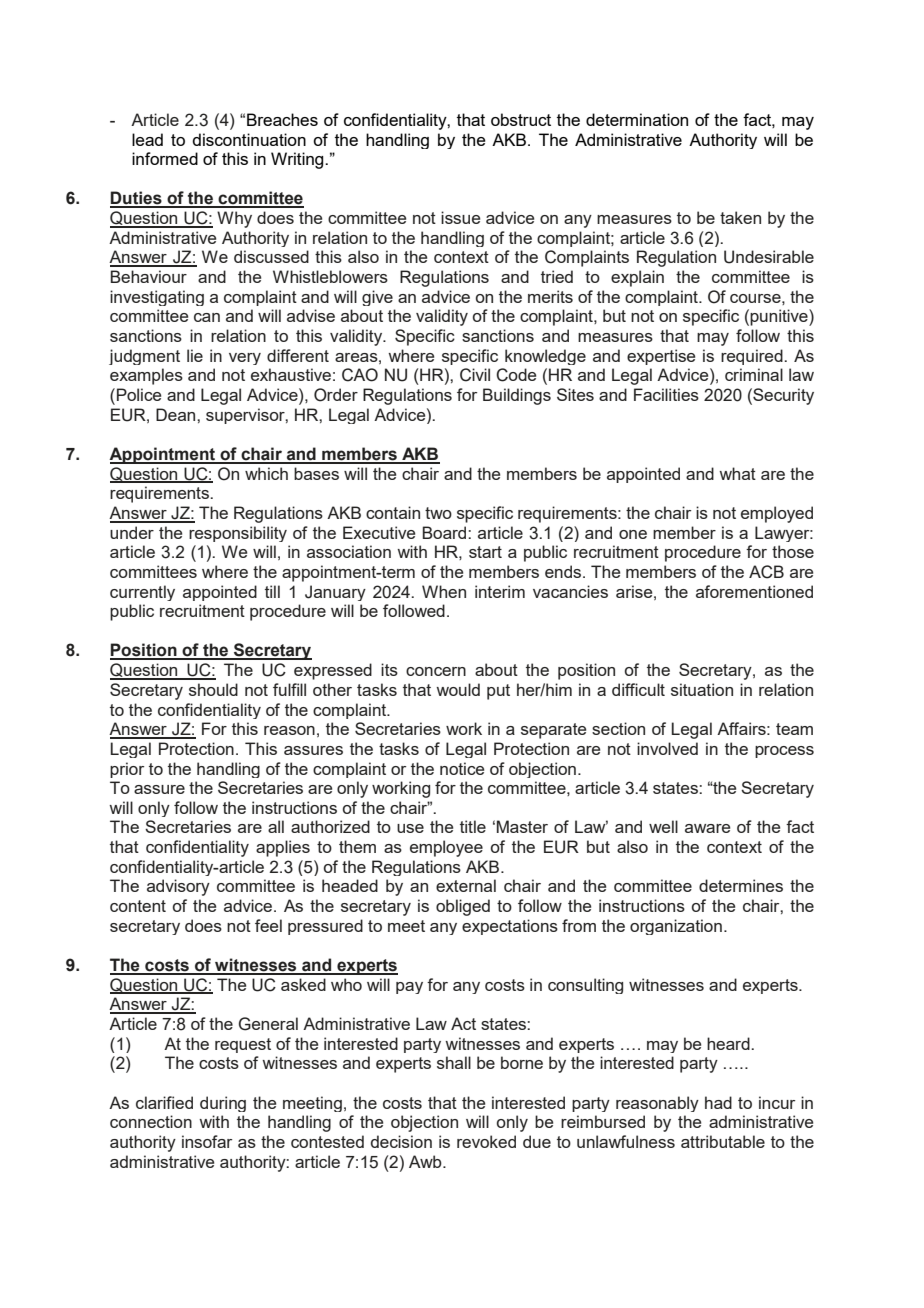 The height and width of the page is (1308, 924). I want to click on prior, so click(127, 770).
